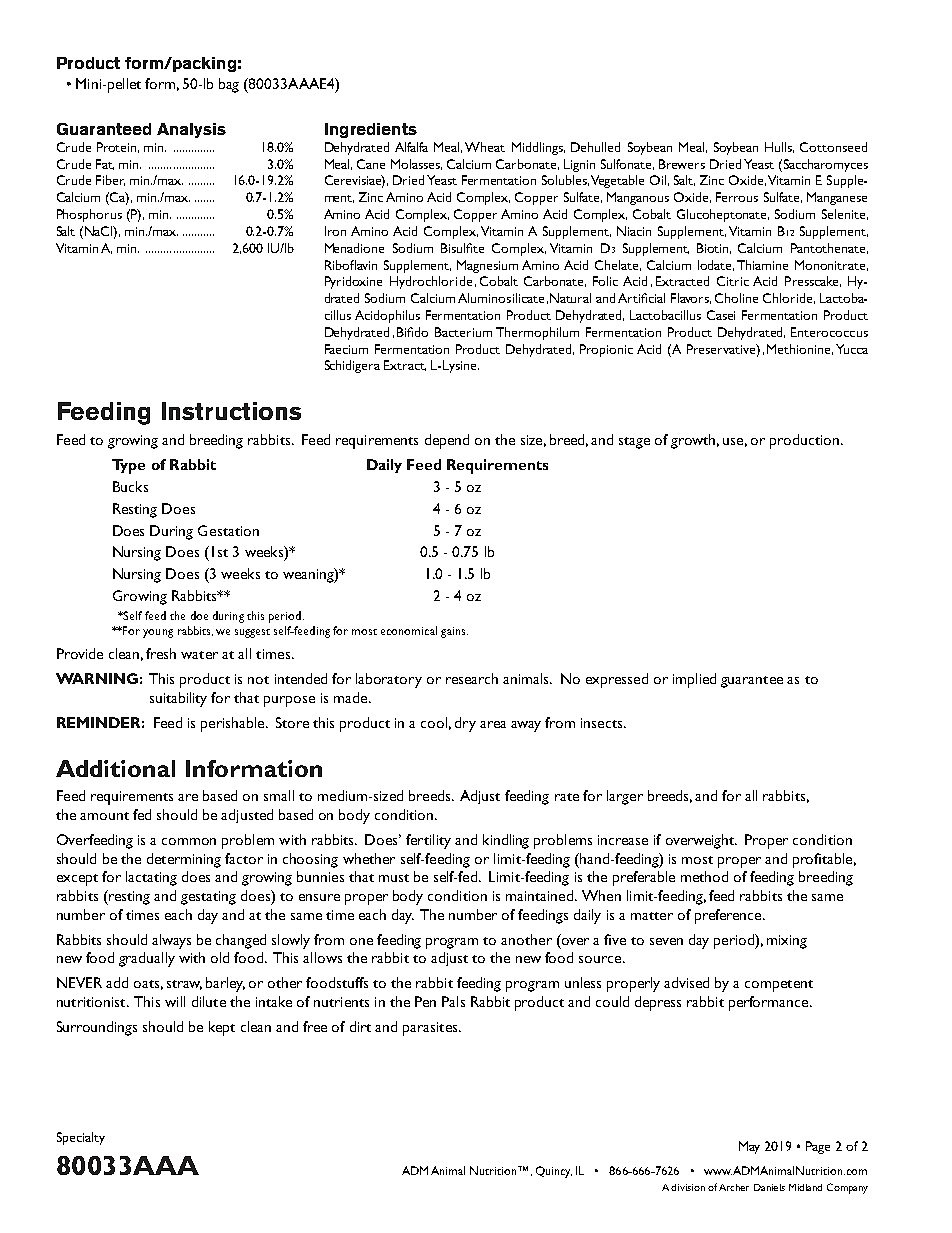 The width and height of the screenshot is (952, 1233). I want to click on Hulls, so click(779, 147).
